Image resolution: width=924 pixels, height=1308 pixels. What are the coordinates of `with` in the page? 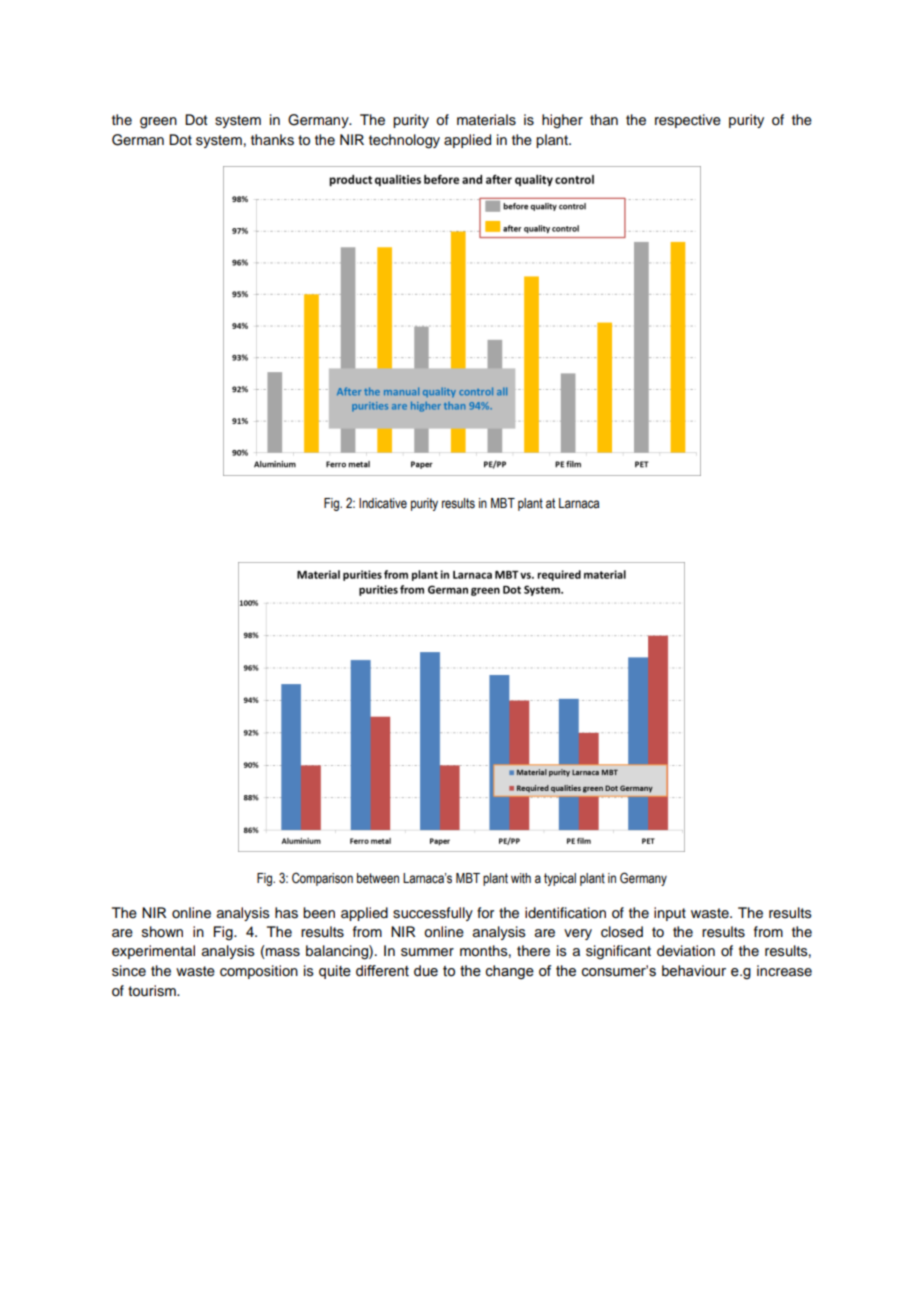 It's located at (521, 878).
